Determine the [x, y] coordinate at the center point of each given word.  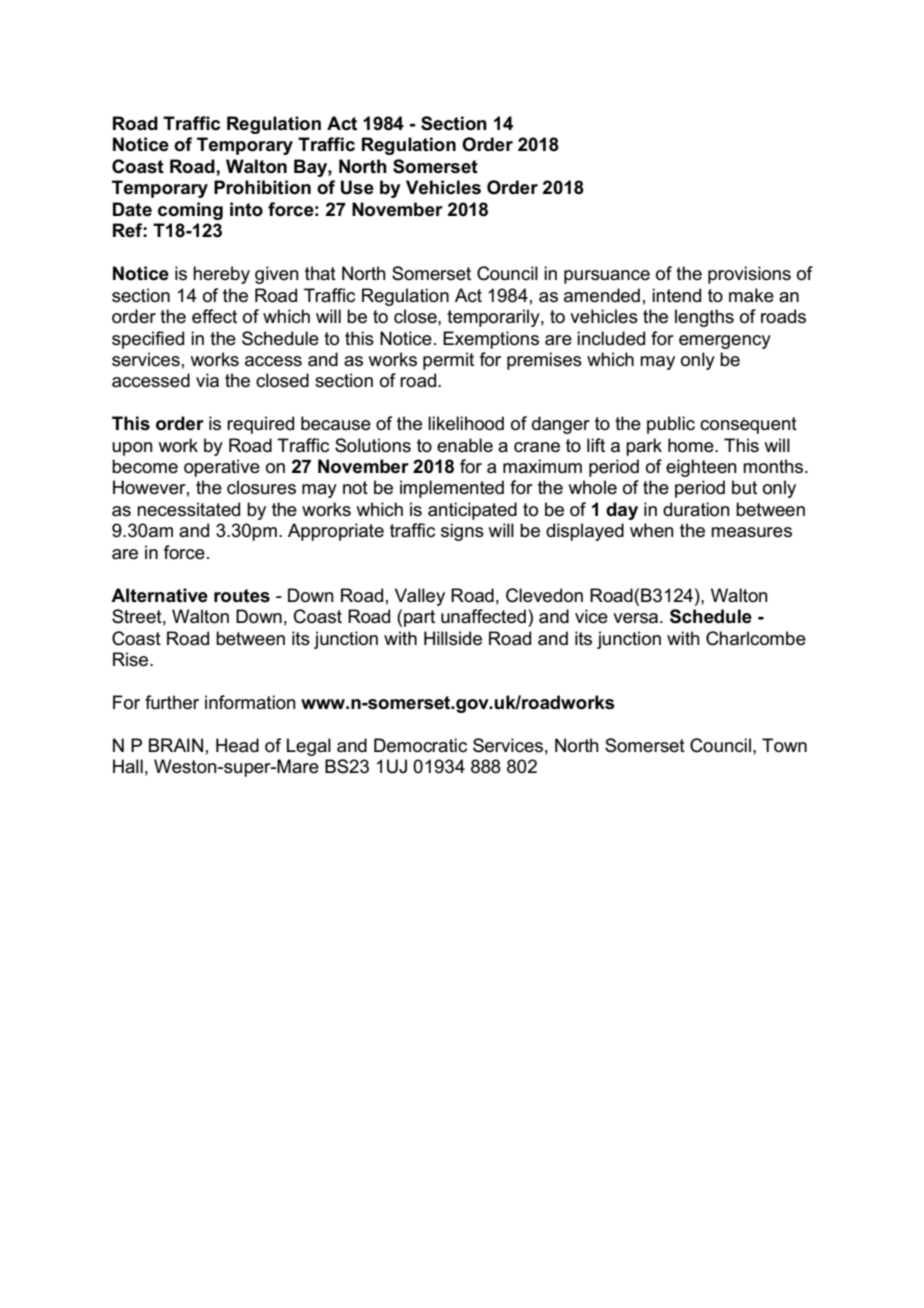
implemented [452, 489]
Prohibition [262, 187]
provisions [749, 275]
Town [784, 745]
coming [190, 211]
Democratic [420, 745]
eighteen [701, 468]
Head [237, 745]
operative [222, 468]
